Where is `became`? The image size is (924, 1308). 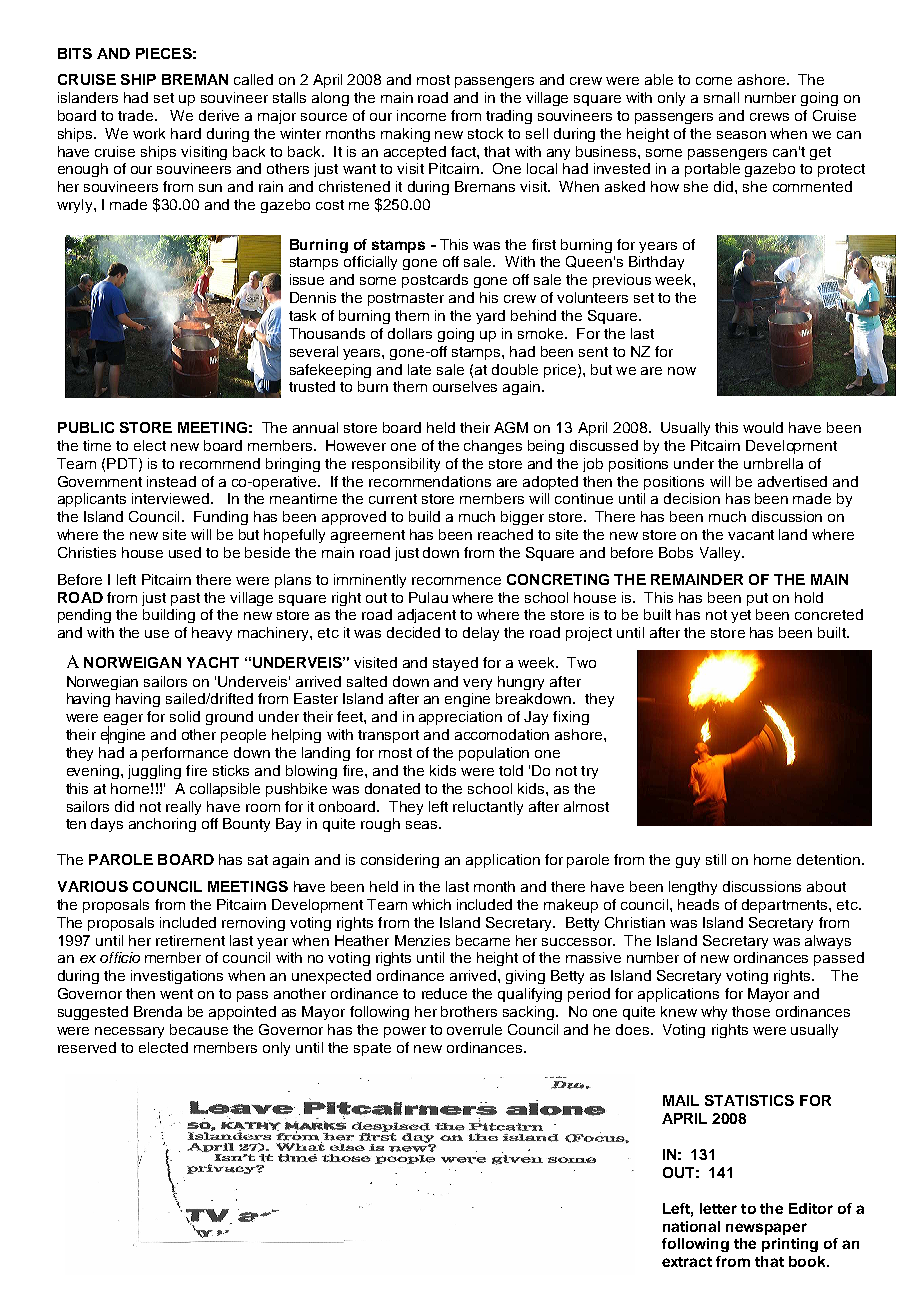
became is located at coordinates (483, 940).
